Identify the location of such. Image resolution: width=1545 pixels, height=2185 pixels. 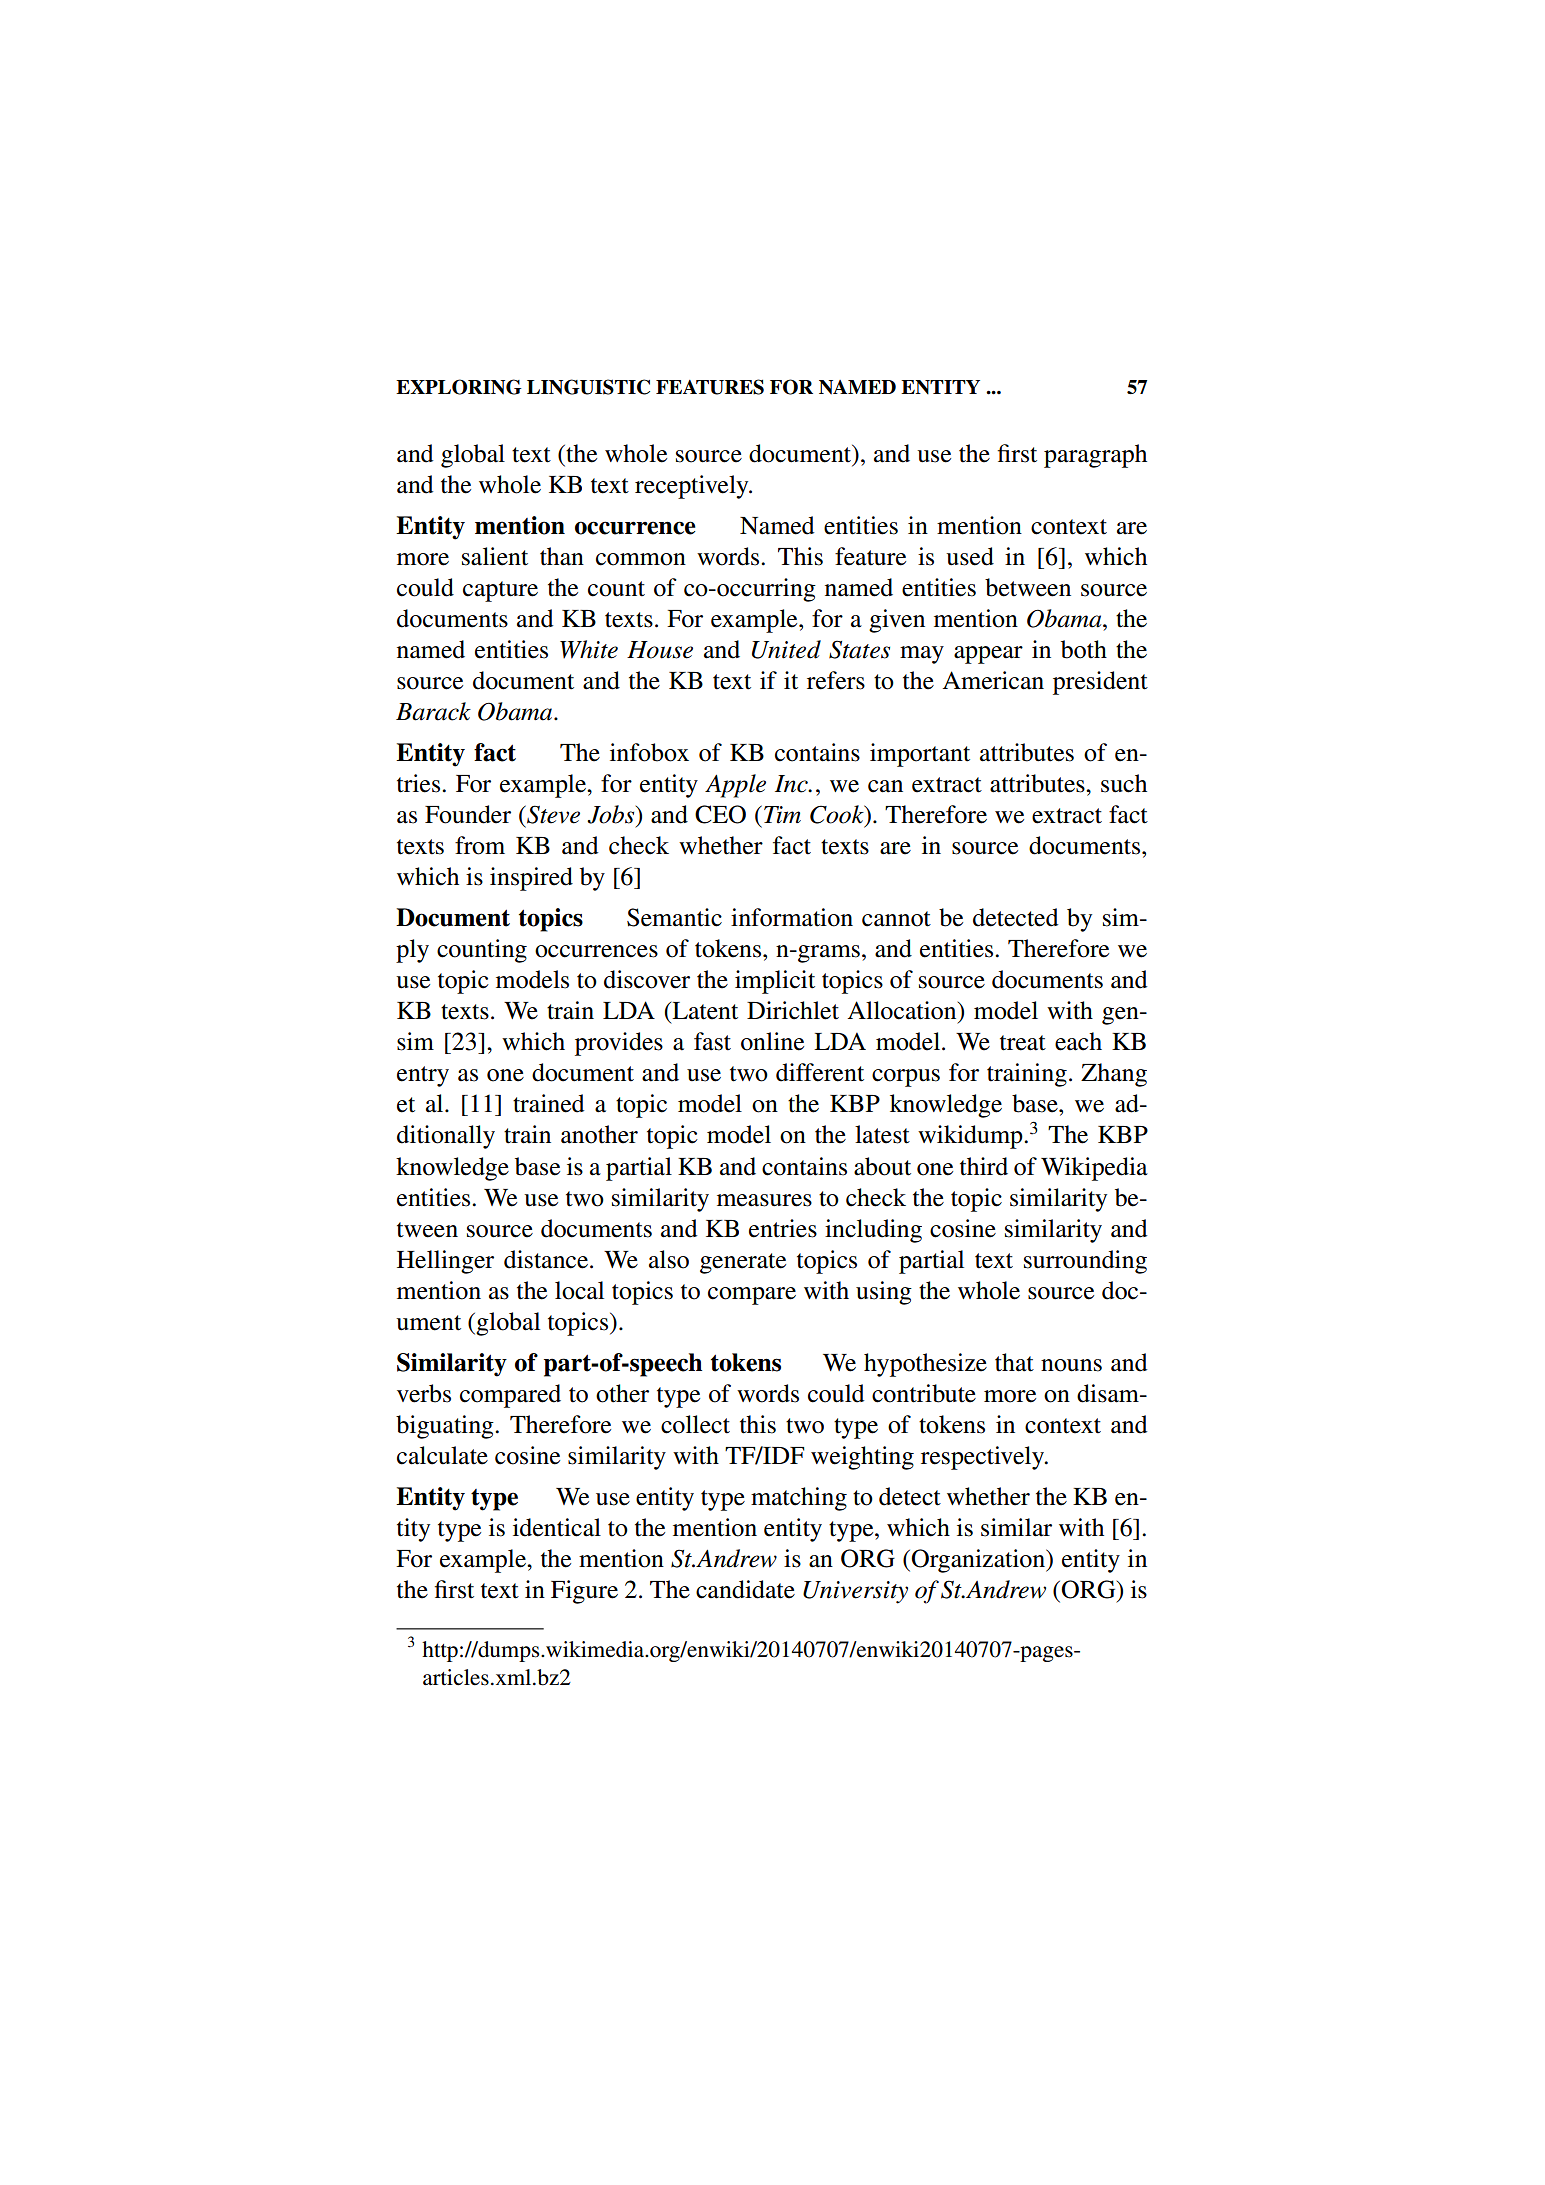
(1124, 783).
